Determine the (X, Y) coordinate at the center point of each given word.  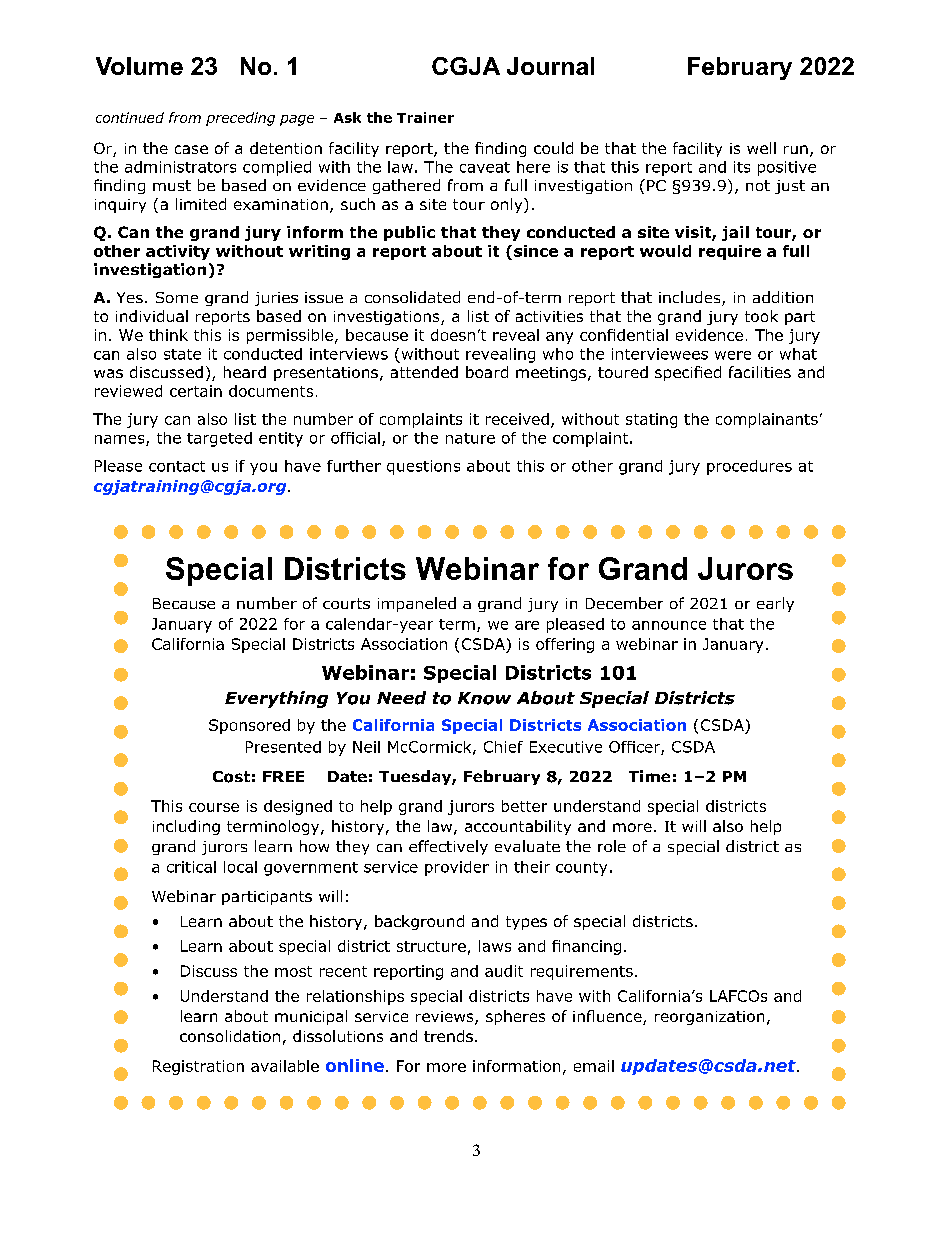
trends (448, 1036)
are (527, 625)
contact (177, 466)
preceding (240, 119)
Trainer (425, 117)
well (761, 148)
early (775, 604)
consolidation (230, 1036)
